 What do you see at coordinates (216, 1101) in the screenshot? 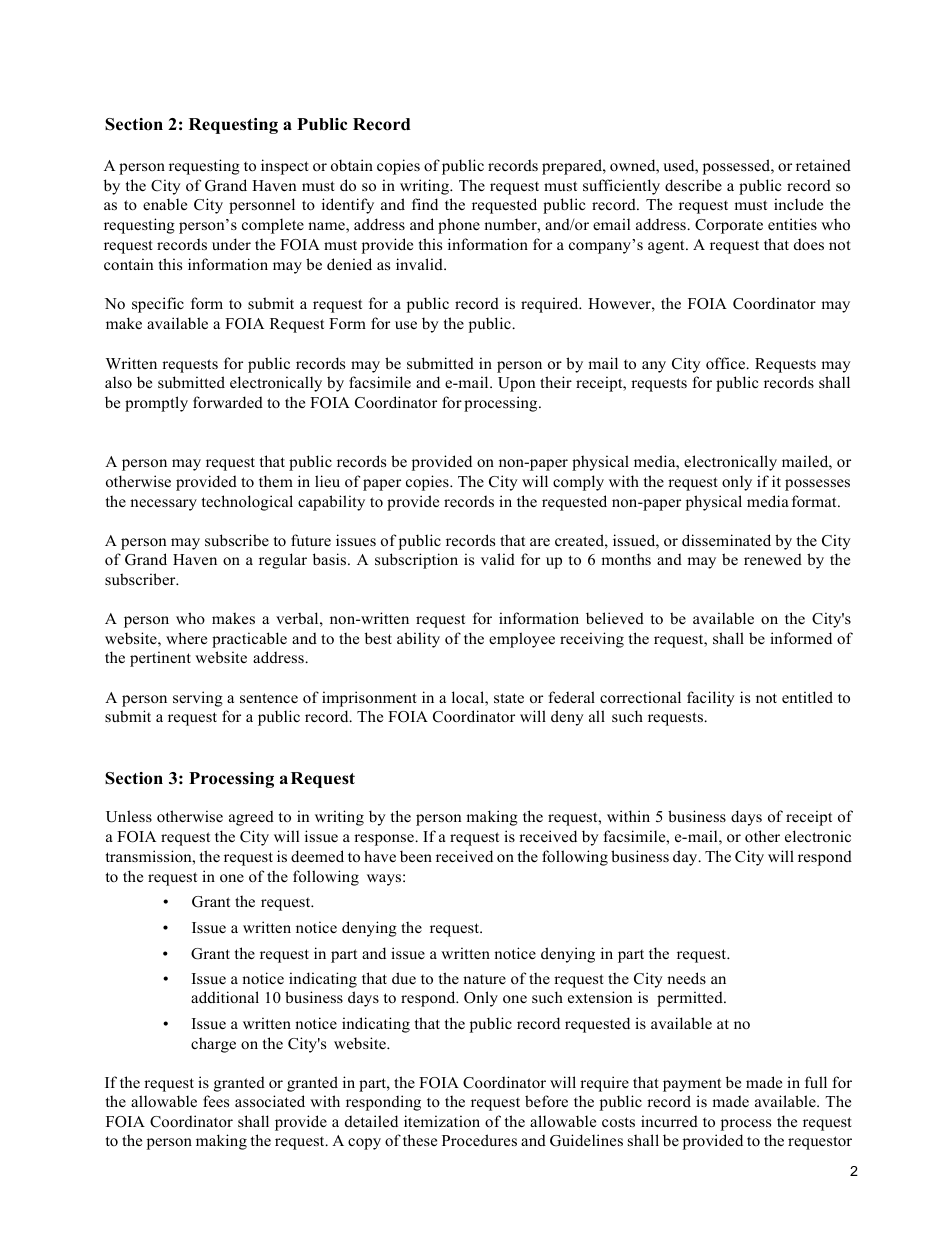
I see `fees` at bounding box center [216, 1101].
